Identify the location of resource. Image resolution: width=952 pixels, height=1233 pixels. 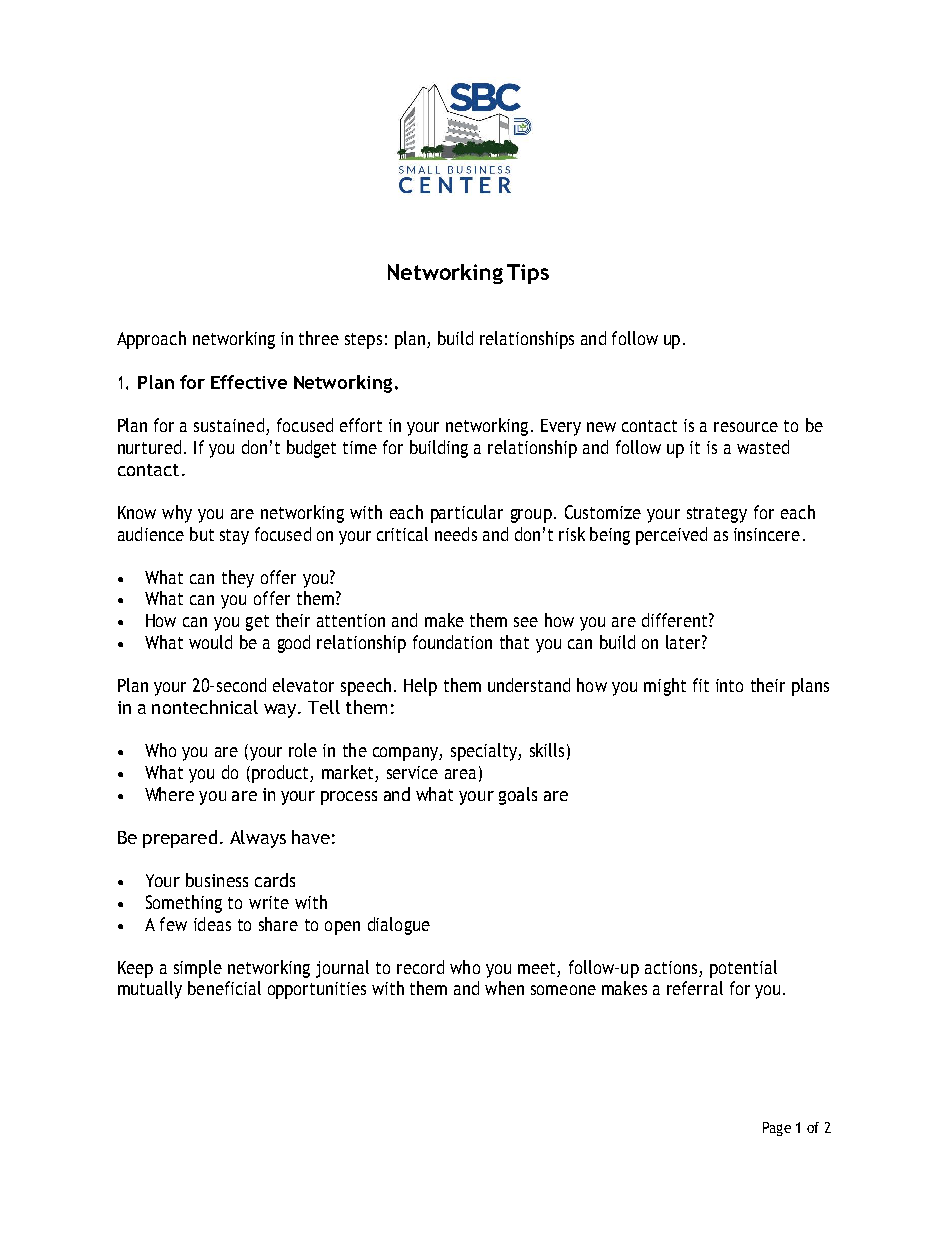
(746, 427).
